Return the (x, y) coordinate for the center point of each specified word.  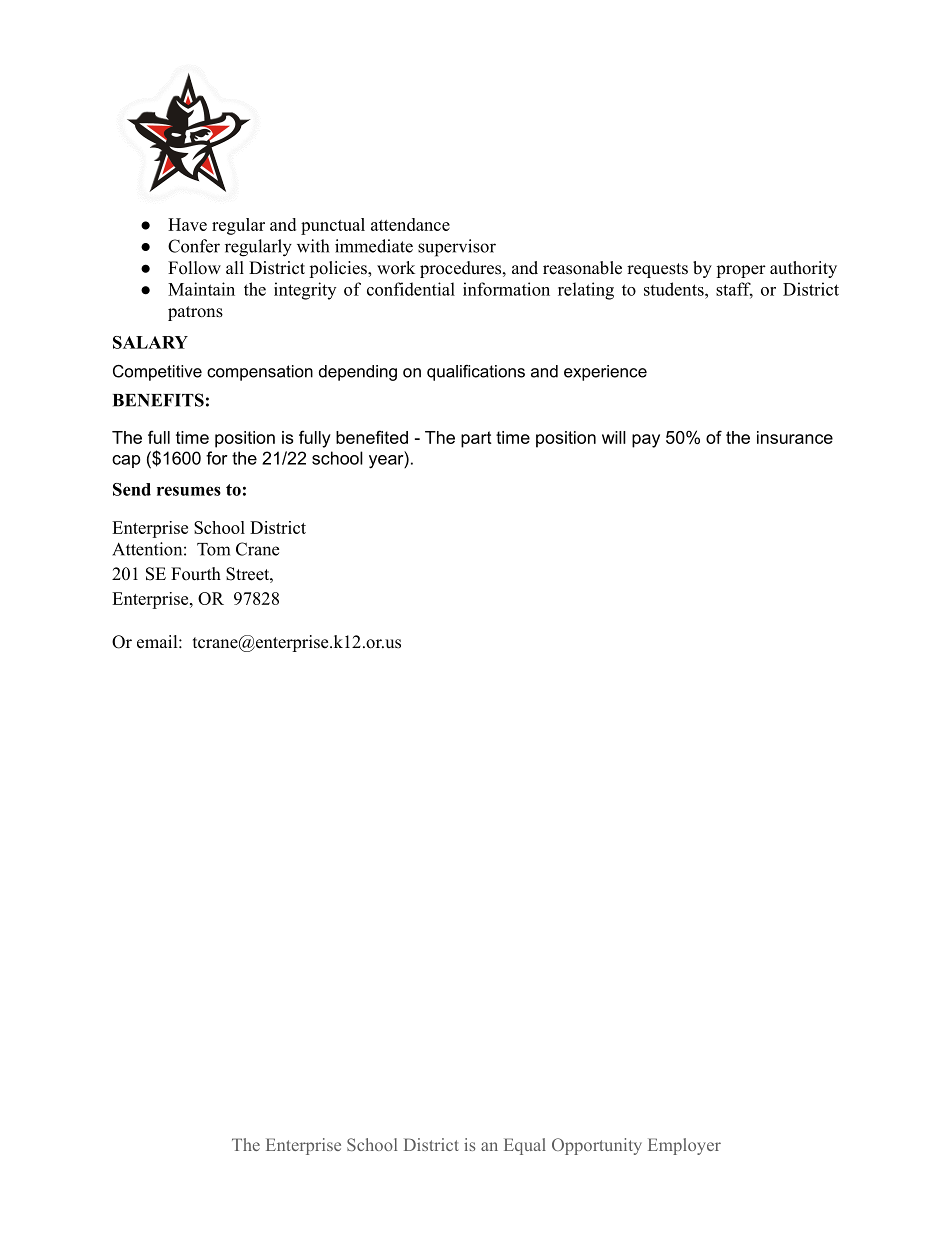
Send (132, 489)
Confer (194, 246)
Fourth (196, 574)
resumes (189, 491)
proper (741, 271)
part (476, 439)
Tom (213, 549)
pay (646, 441)
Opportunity (597, 1146)
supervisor (457, 248)
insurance (795, 437)
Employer (684, 1146)
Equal (525, 1146)
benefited (372, 437)
